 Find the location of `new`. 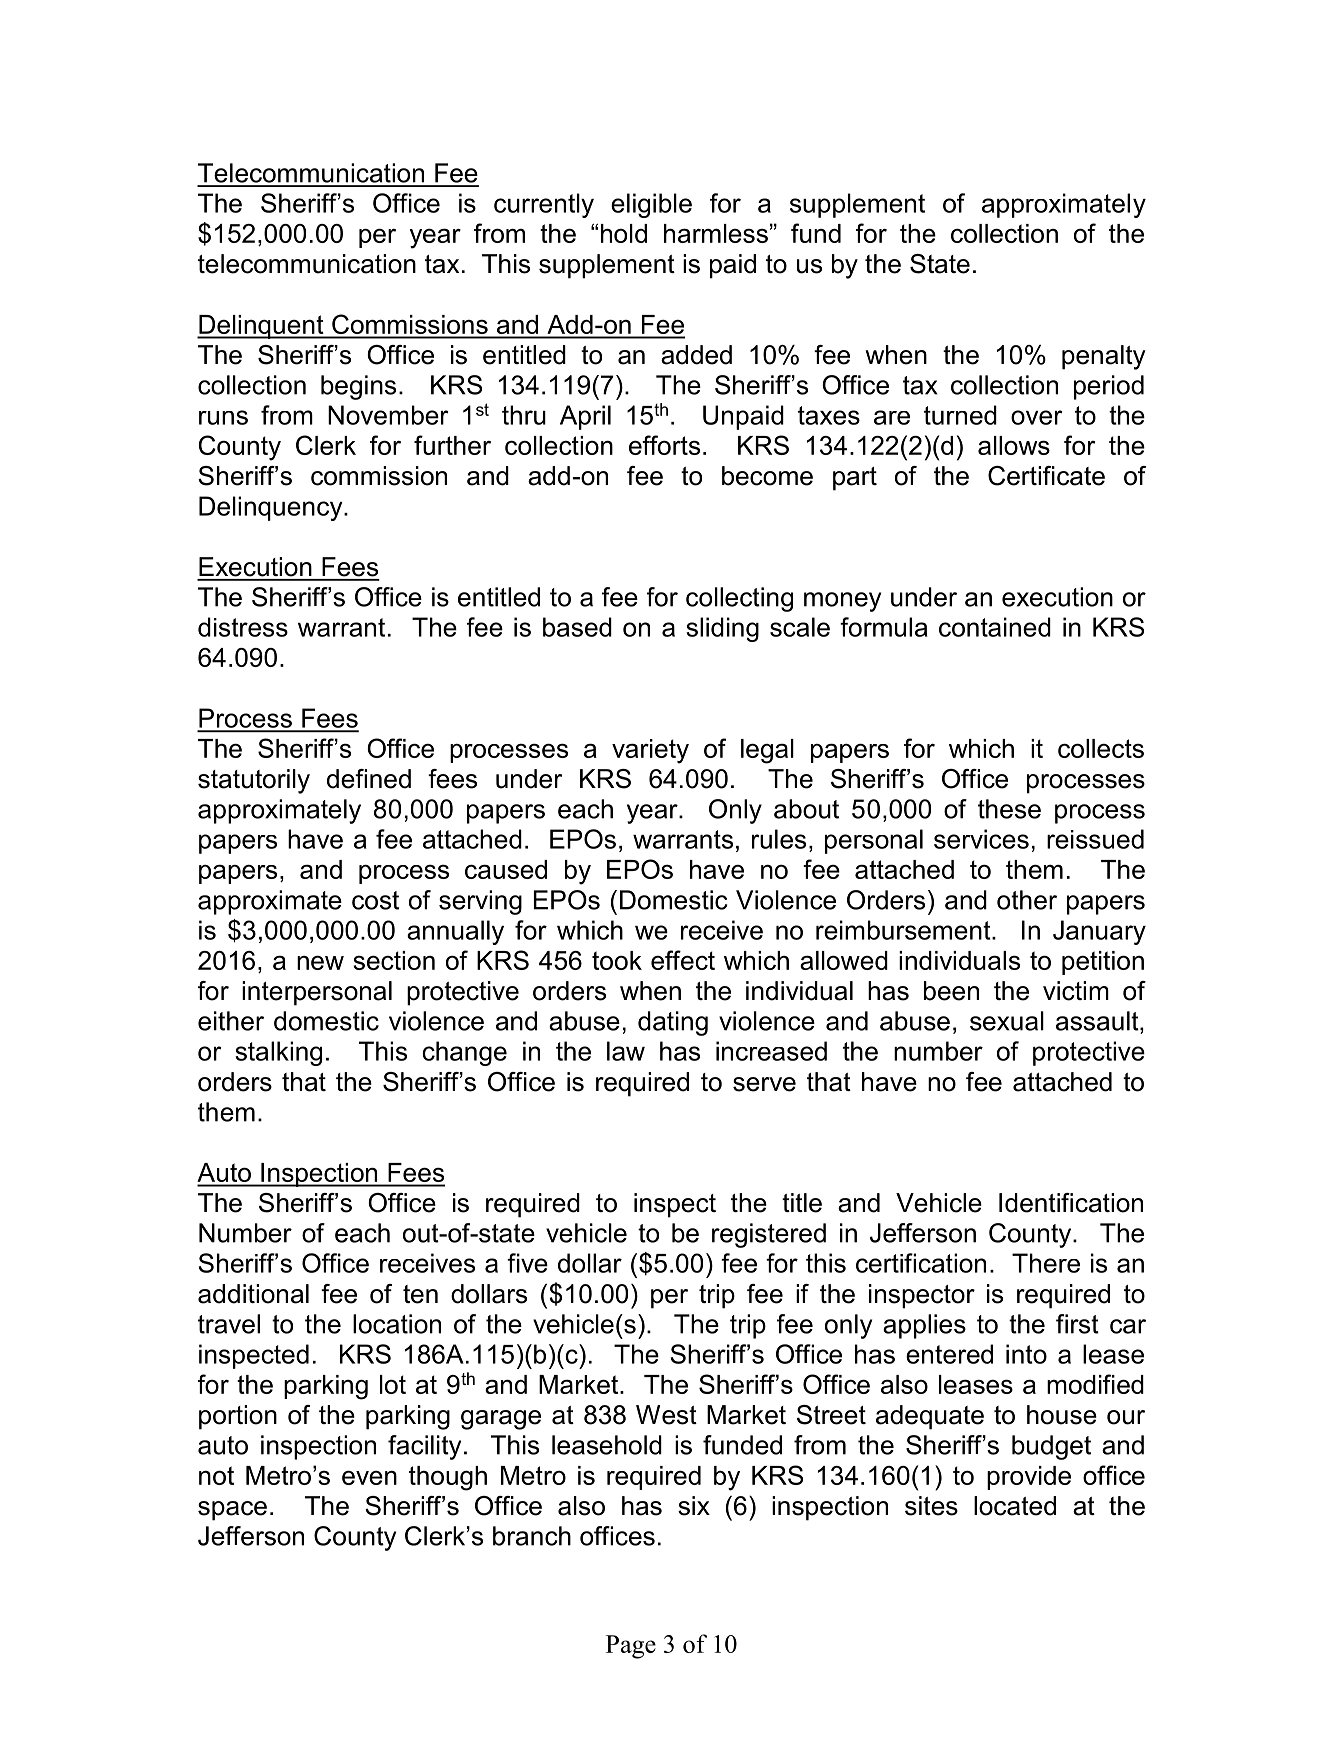

new is located at coordinates (320, 962).
